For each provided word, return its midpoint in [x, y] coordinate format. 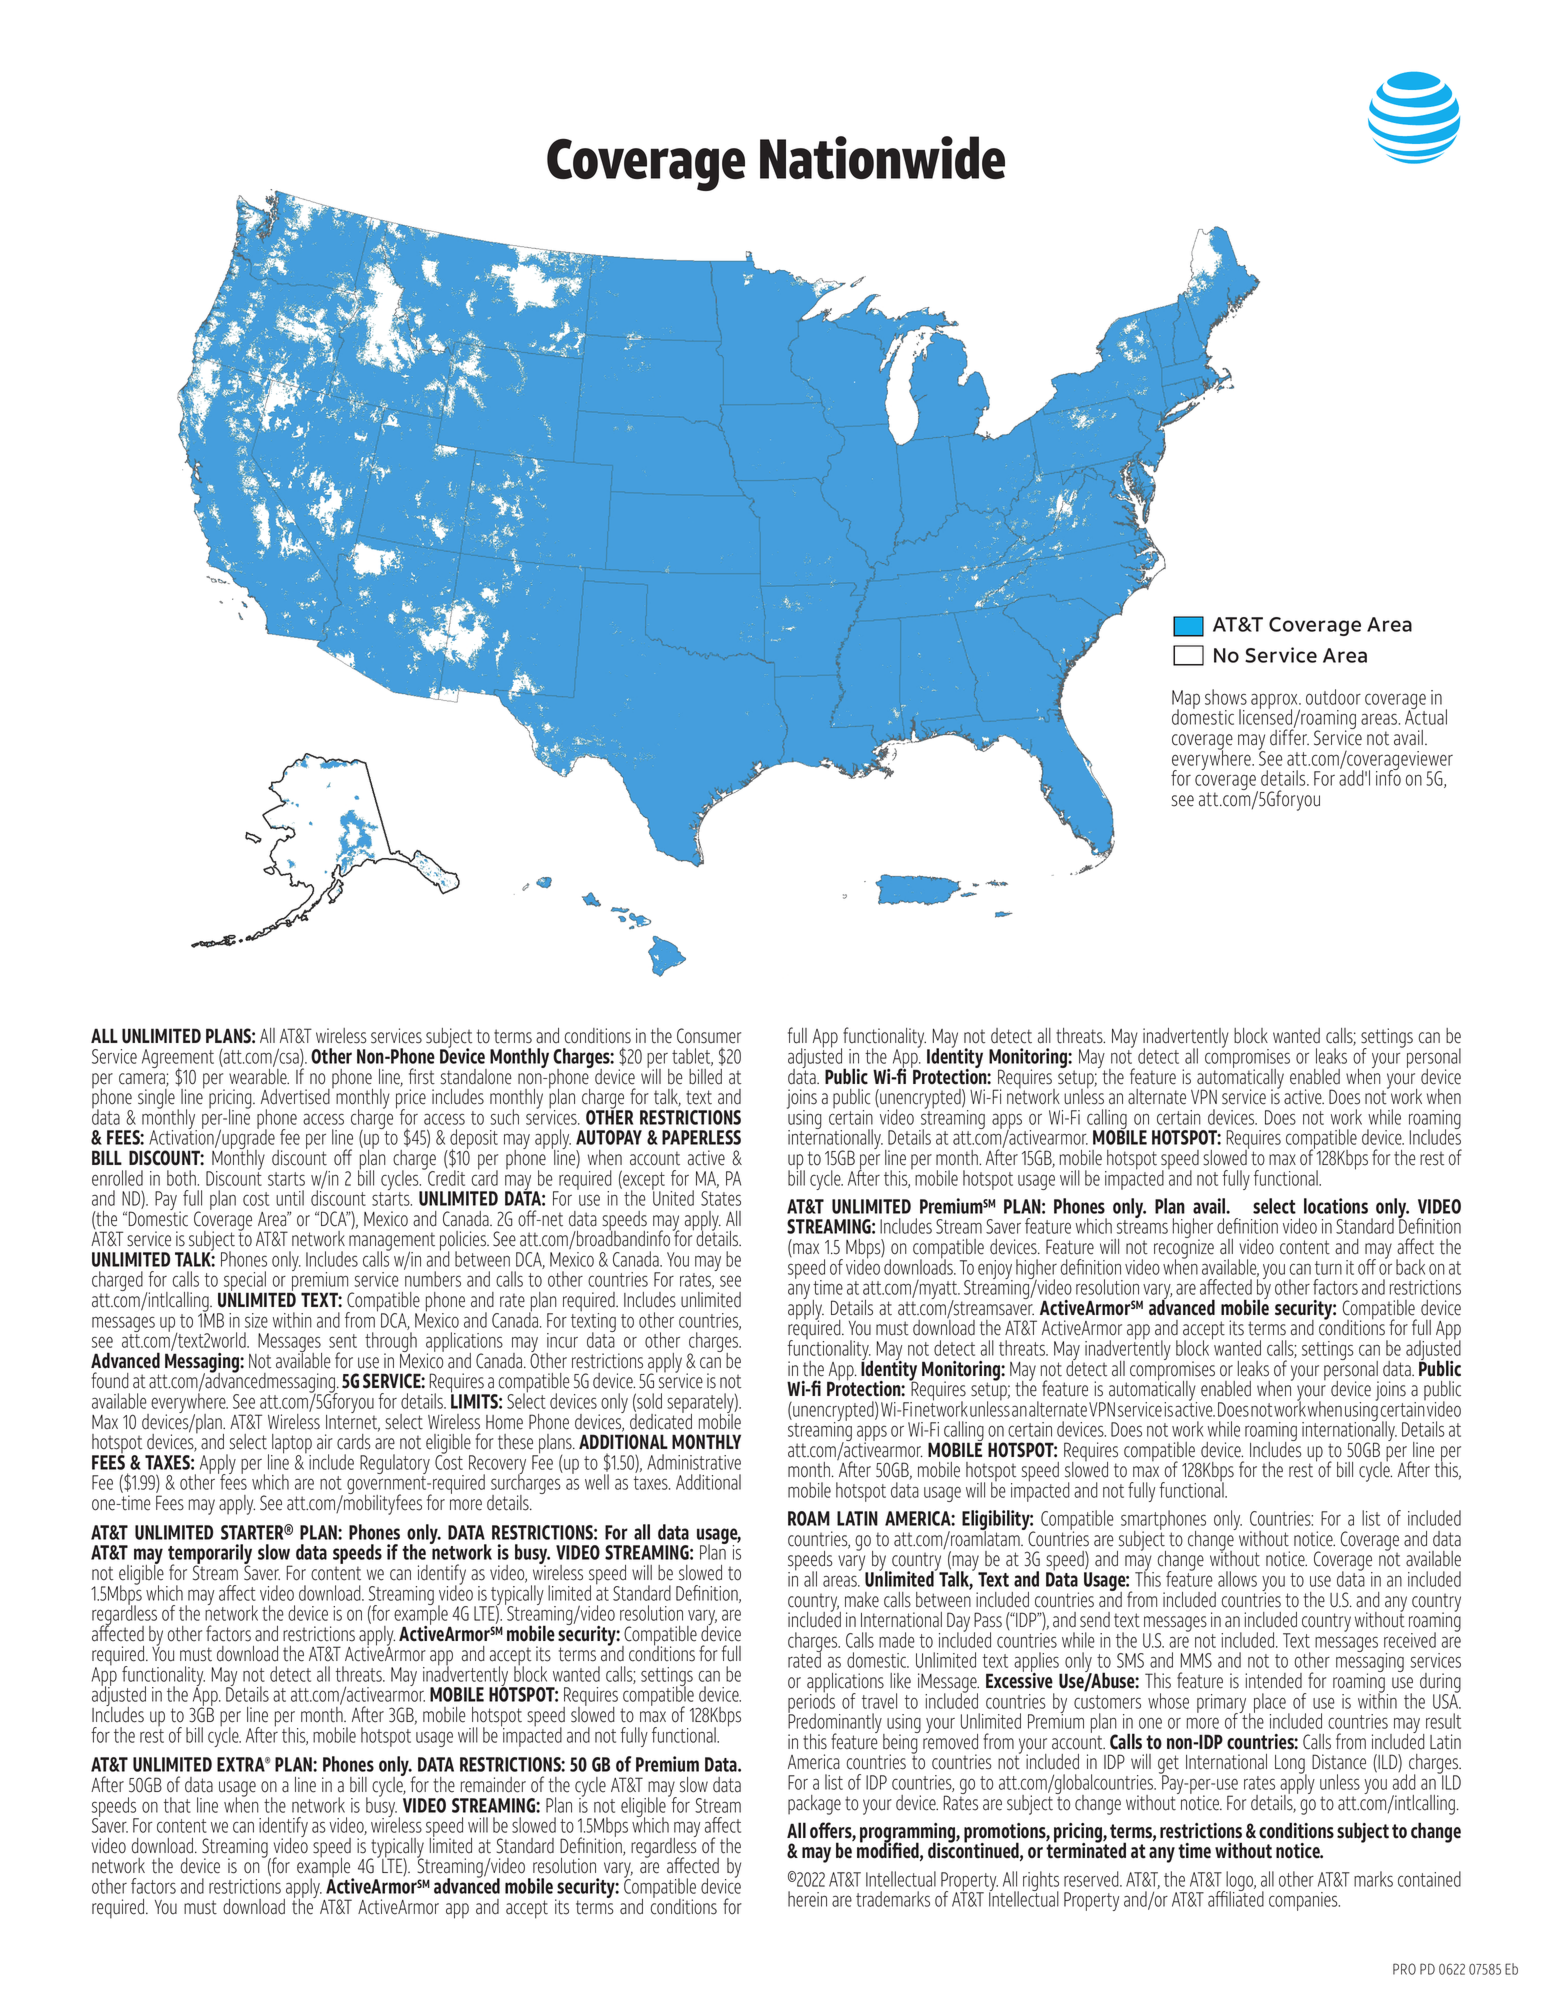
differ [1289, 736]
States [721, 1198]
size [256, 1320]
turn [1328, 1268]
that [177, 1805]
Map [1186, 701]
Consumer [709, 1036]
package [814, 1805]
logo [1240, 1882]
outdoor [1333, 697]
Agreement [178, 1060]
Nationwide [882, 157]
